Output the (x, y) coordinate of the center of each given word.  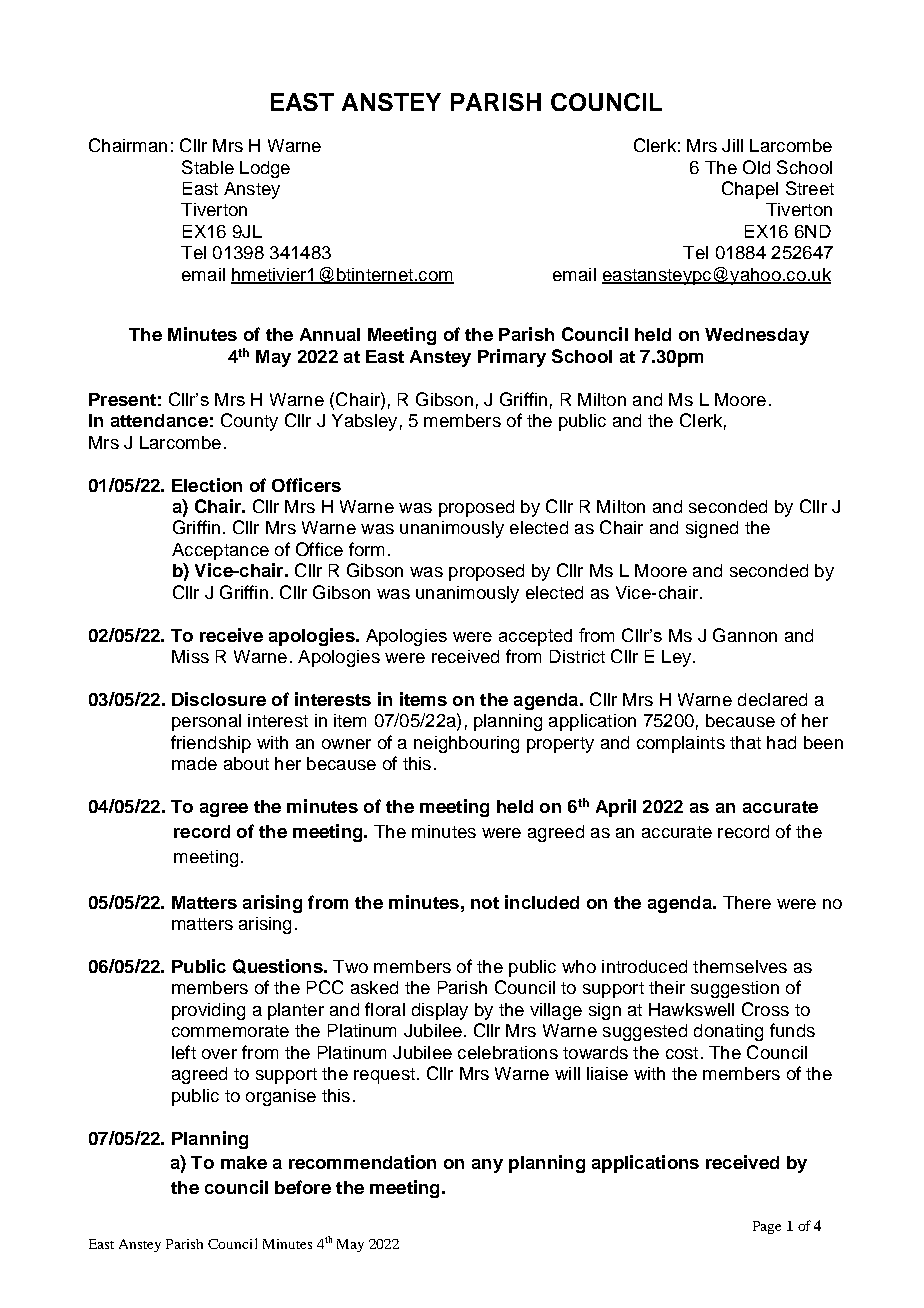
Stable (208, 167)
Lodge (265, 169)
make (244, 1162)
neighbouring (466, 744)
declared (772, 699)
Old (756, 167)
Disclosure (219, 699)
